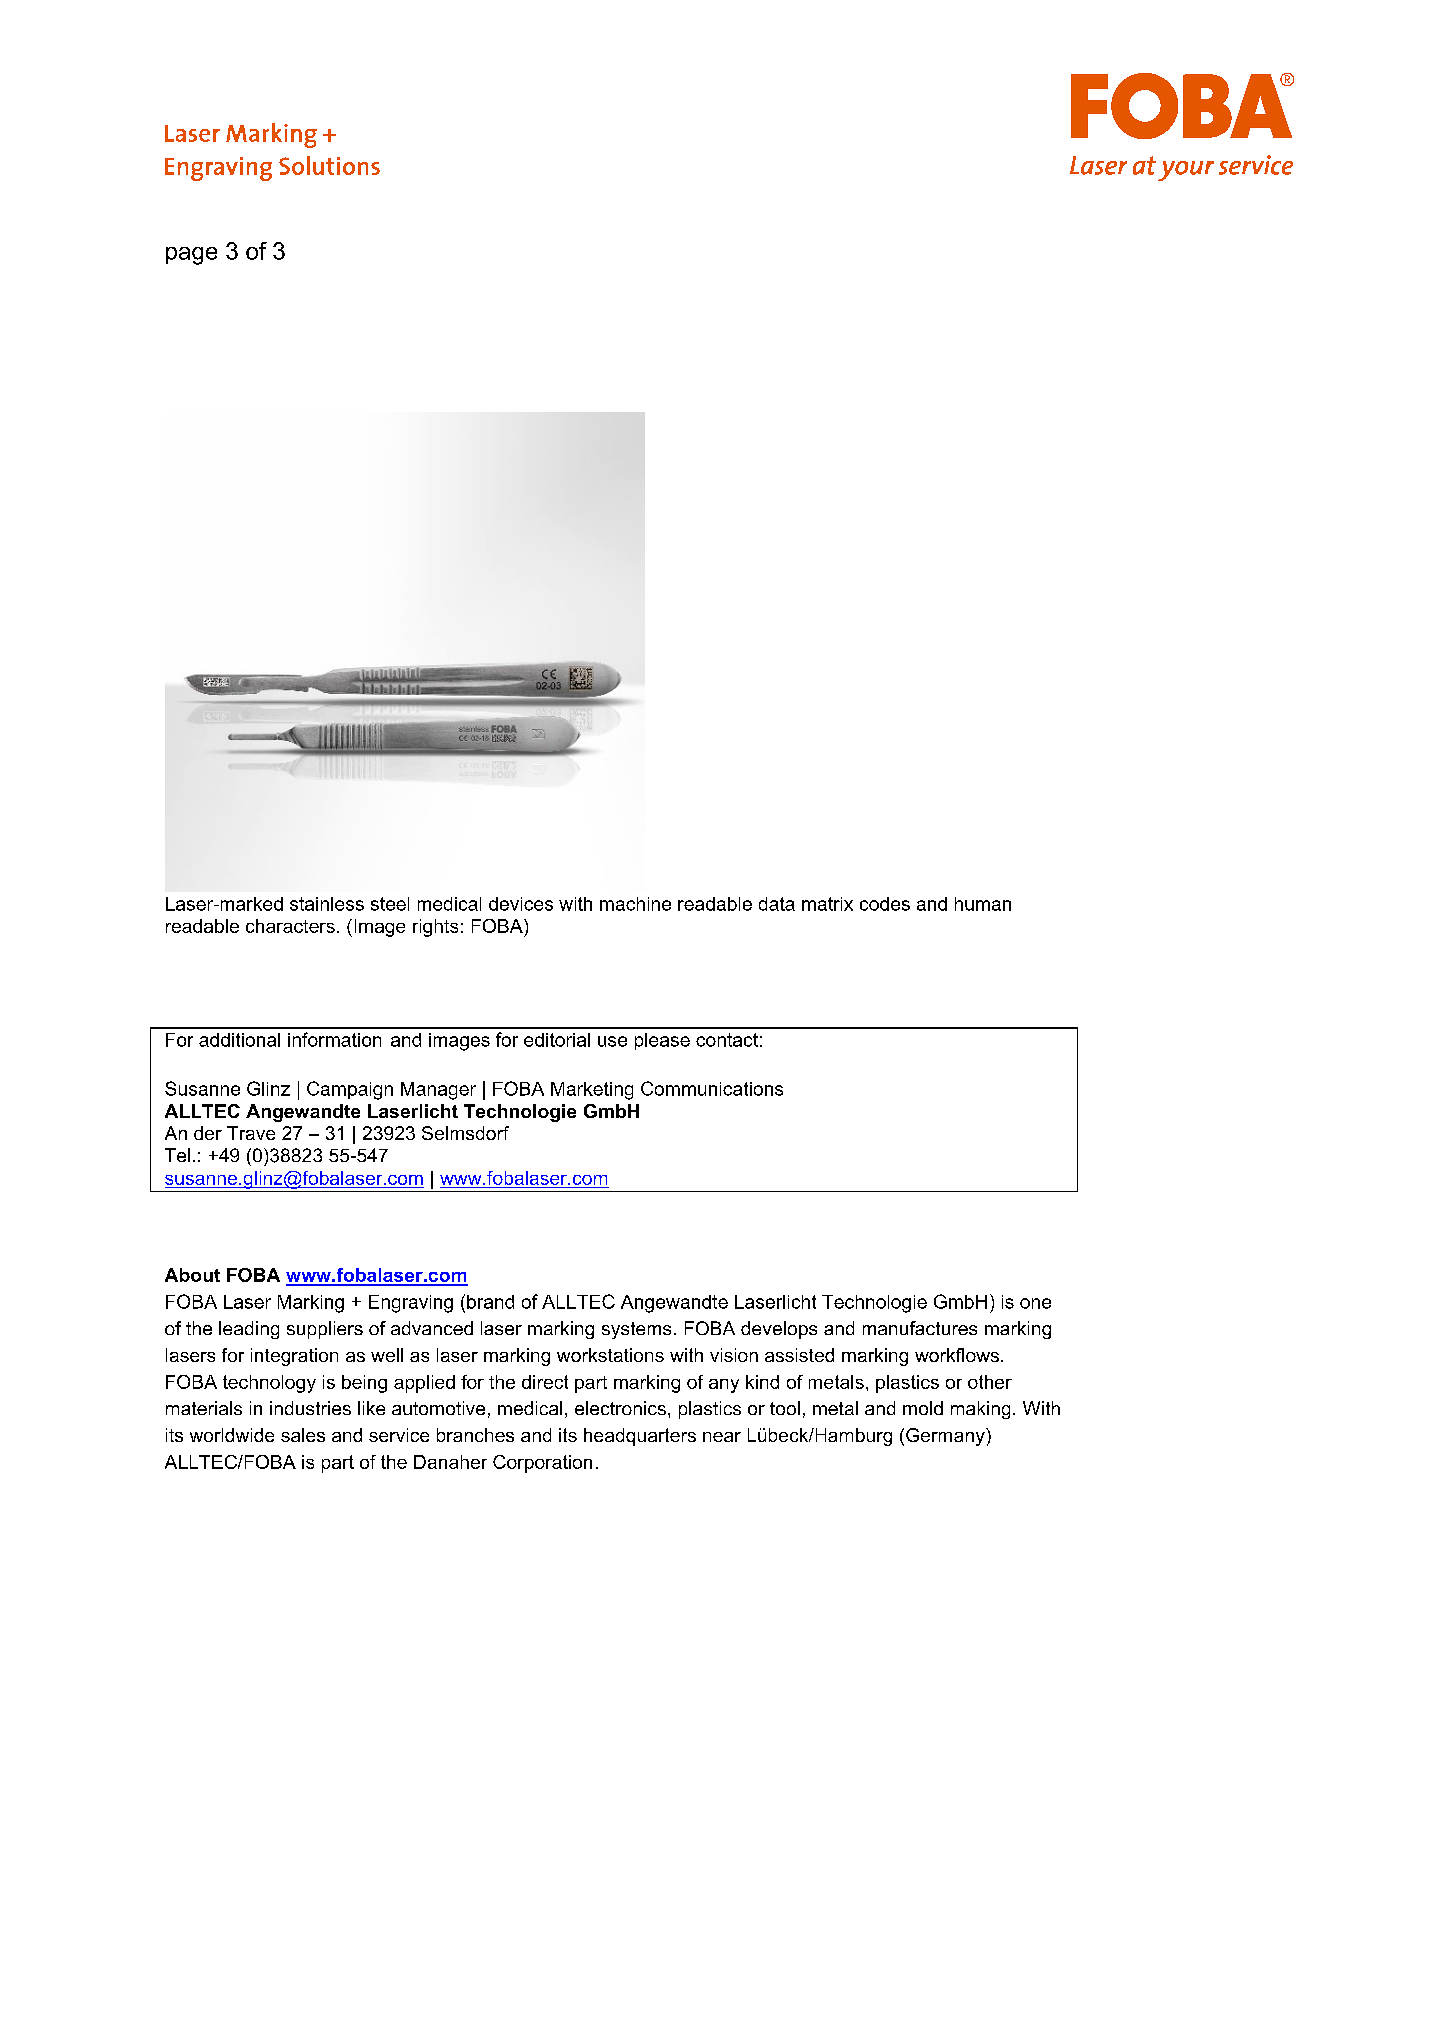  I want to click on human, so click(983, 904).
